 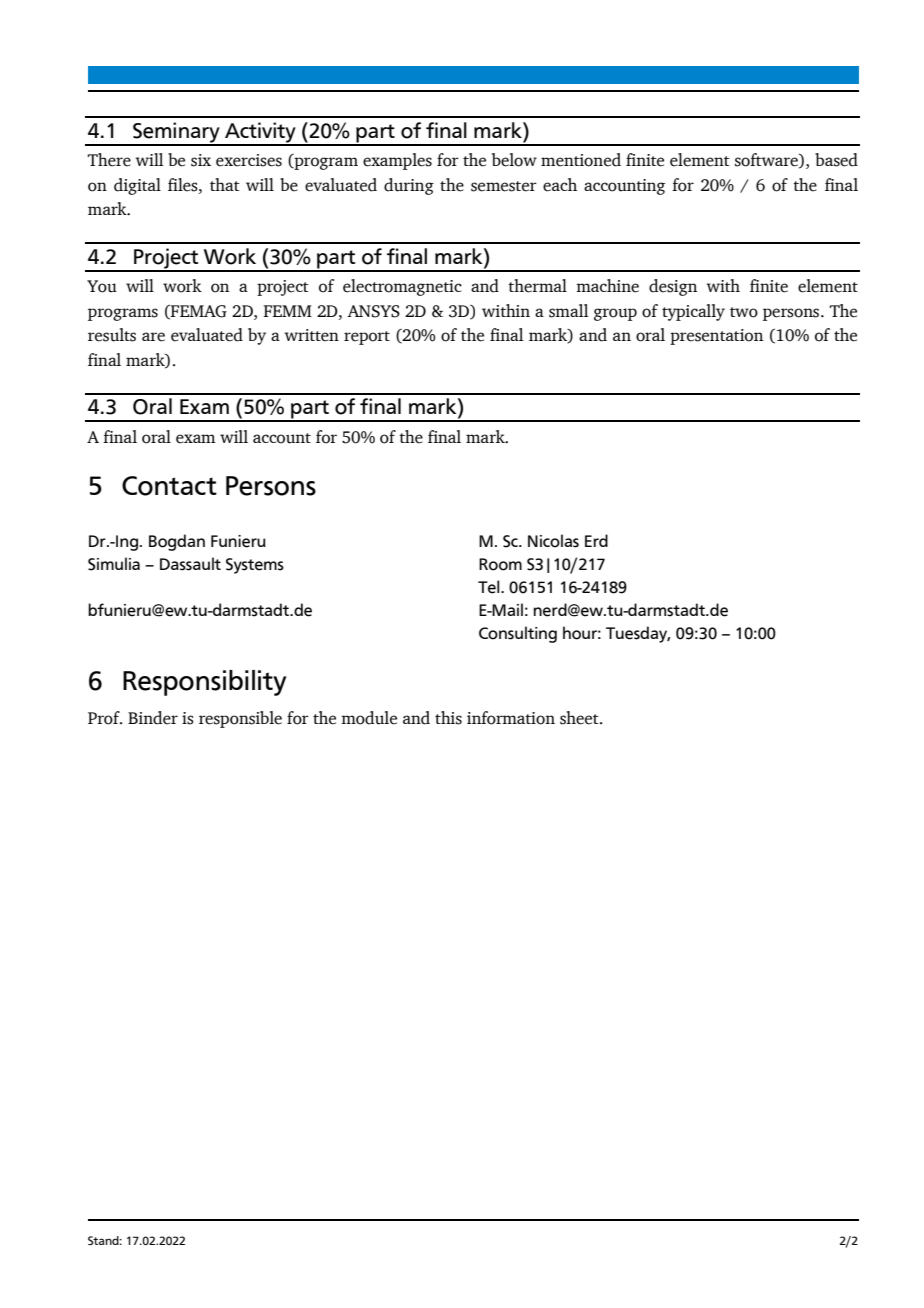 What do you see at coordinates (169, 486) in the document?
I see `Contact` at bounding box center [169, 486].
